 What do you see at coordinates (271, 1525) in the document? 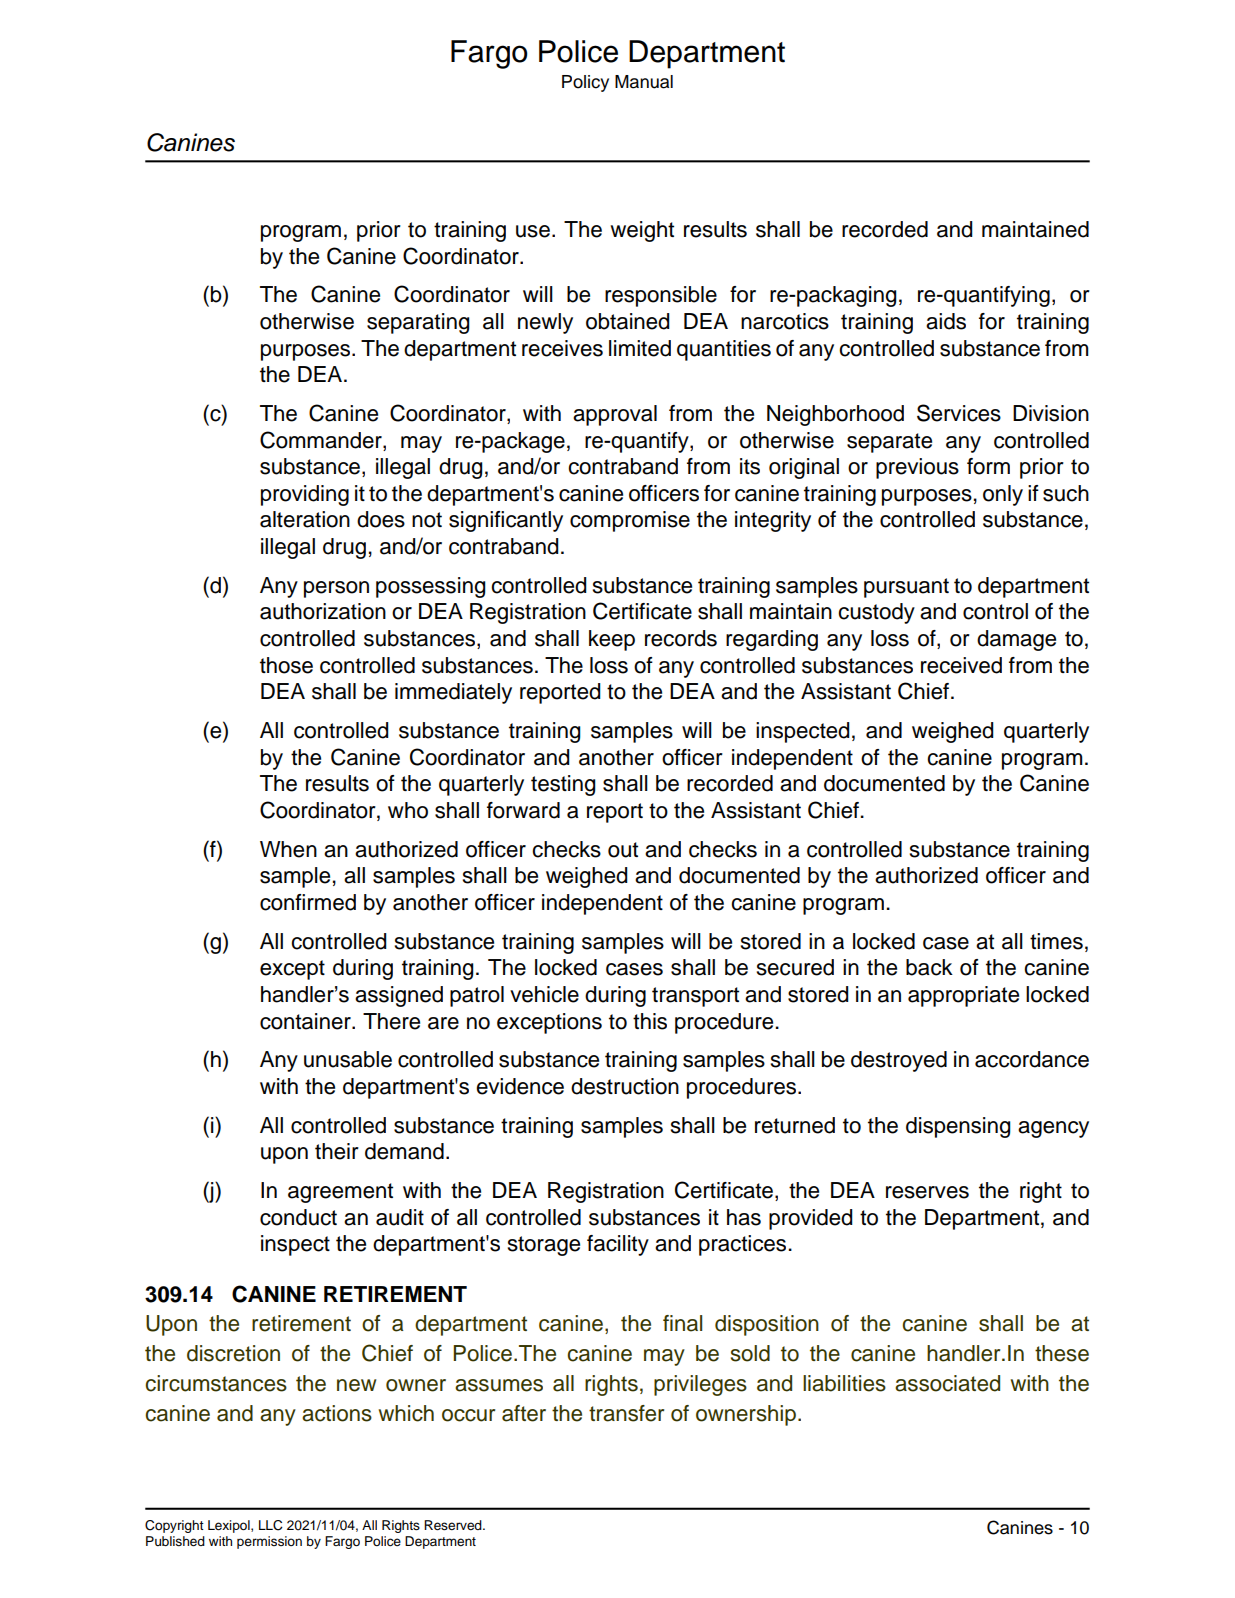
I see `LLC` at bounding box center [271, 1525].
